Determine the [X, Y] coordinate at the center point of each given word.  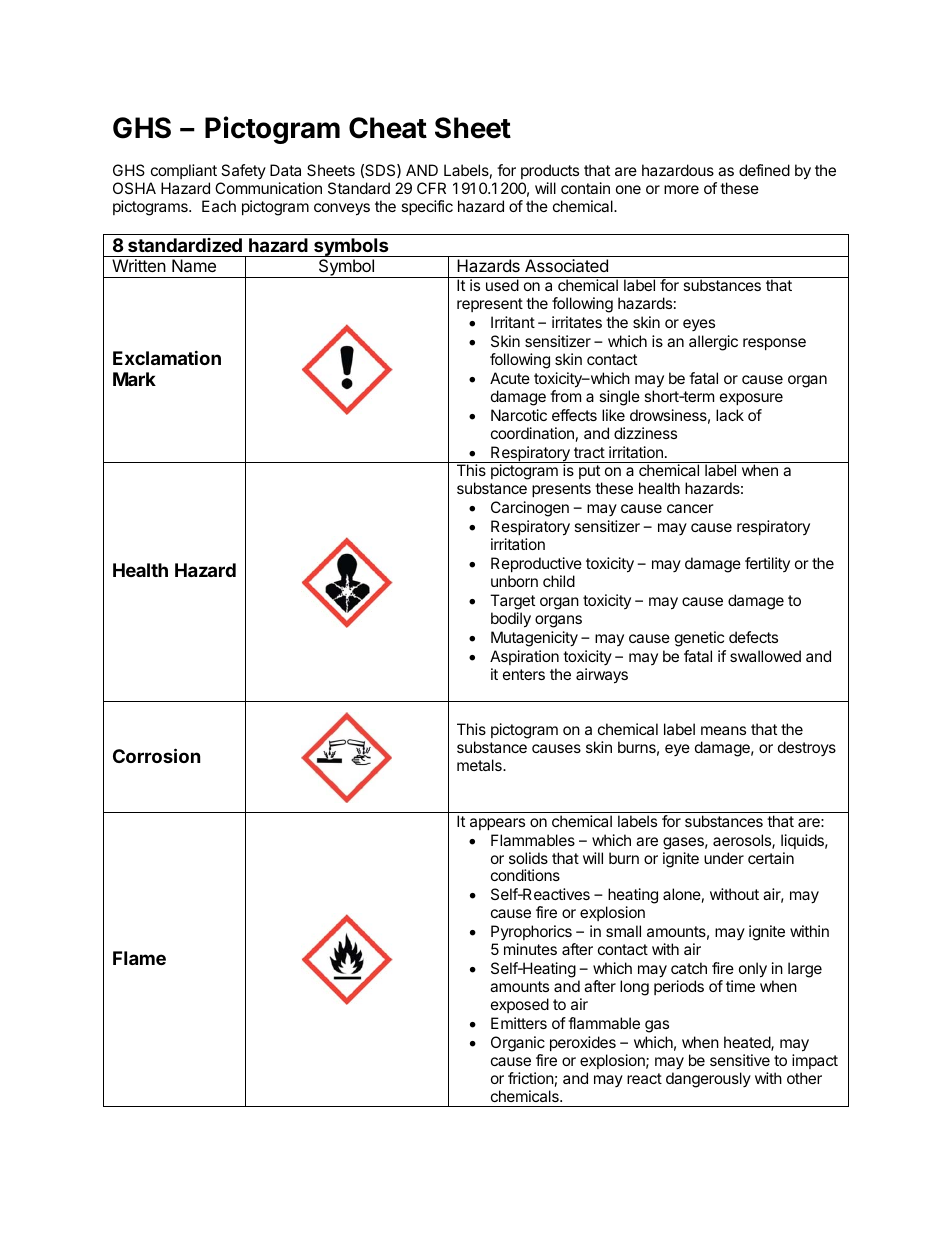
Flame [139, 958]
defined [764, 170]
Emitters [519, 1023]
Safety [243, 171]
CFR [431, 188]
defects [753, 637]
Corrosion [156, 755]
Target [512, 602]
